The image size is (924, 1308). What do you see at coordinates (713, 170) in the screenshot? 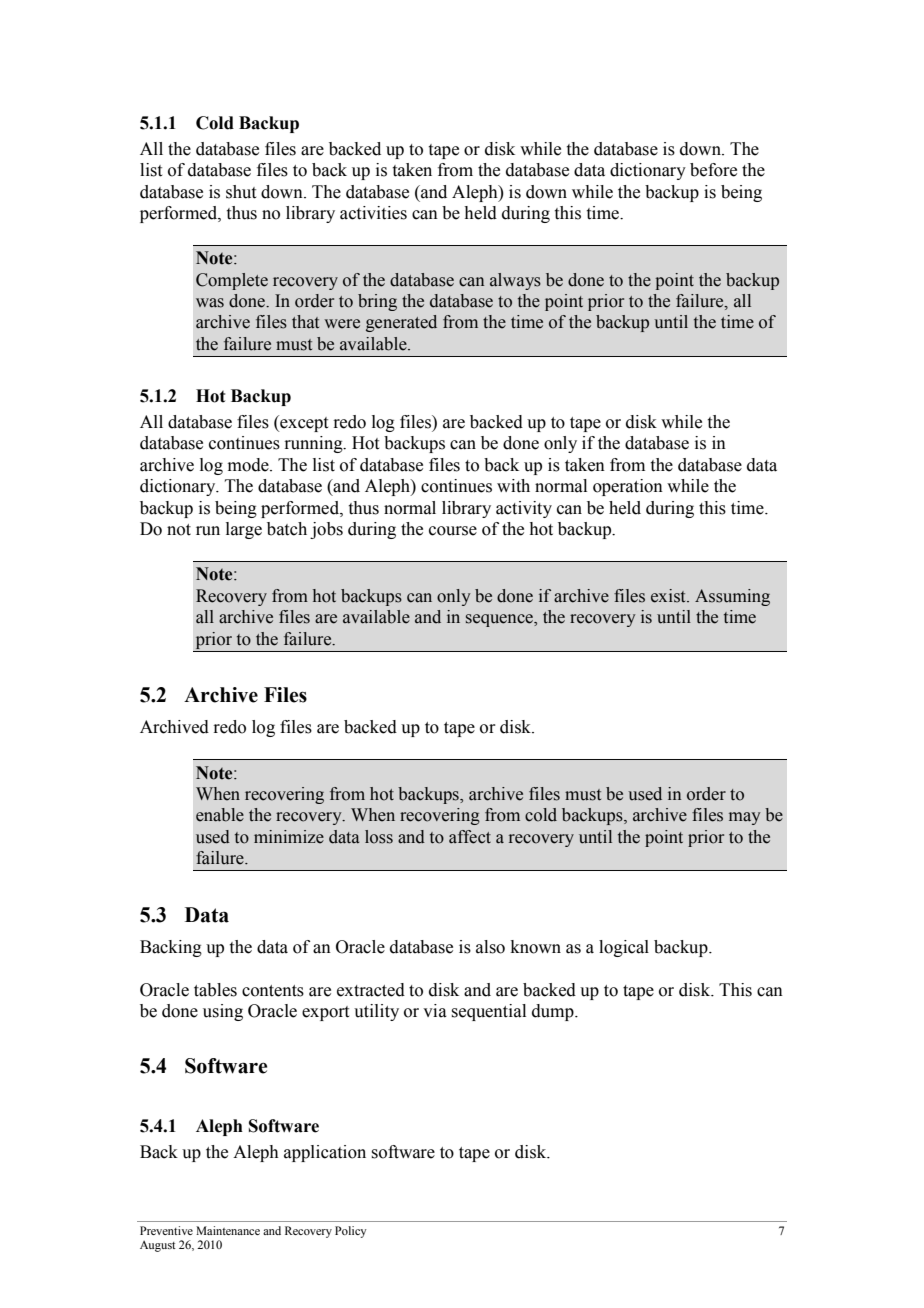
I see `before` at bounding box center [713, 170].
